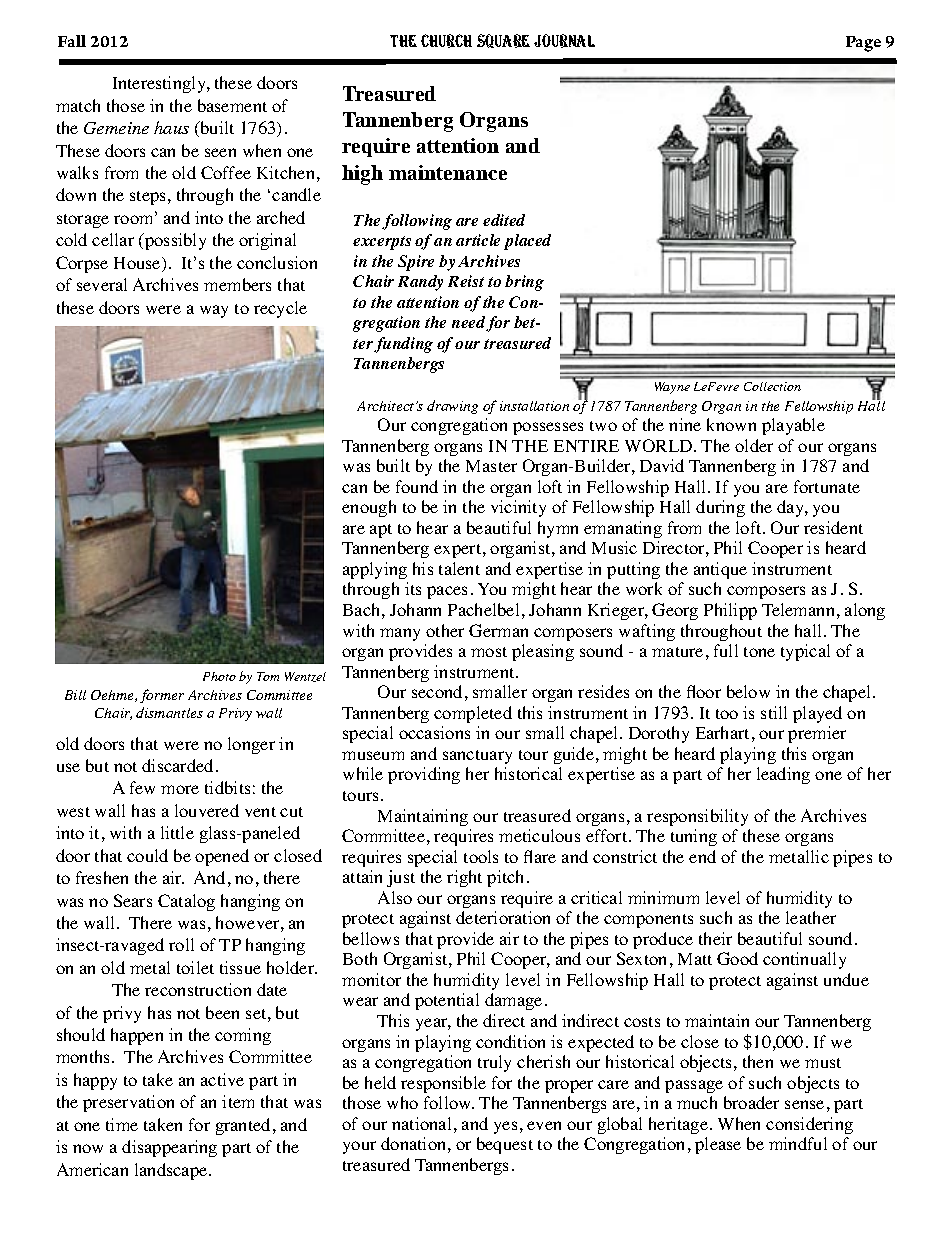 Image resolution: width=952 pixels, height=1233 pixels. I want to click on church, so click(446, 41).
